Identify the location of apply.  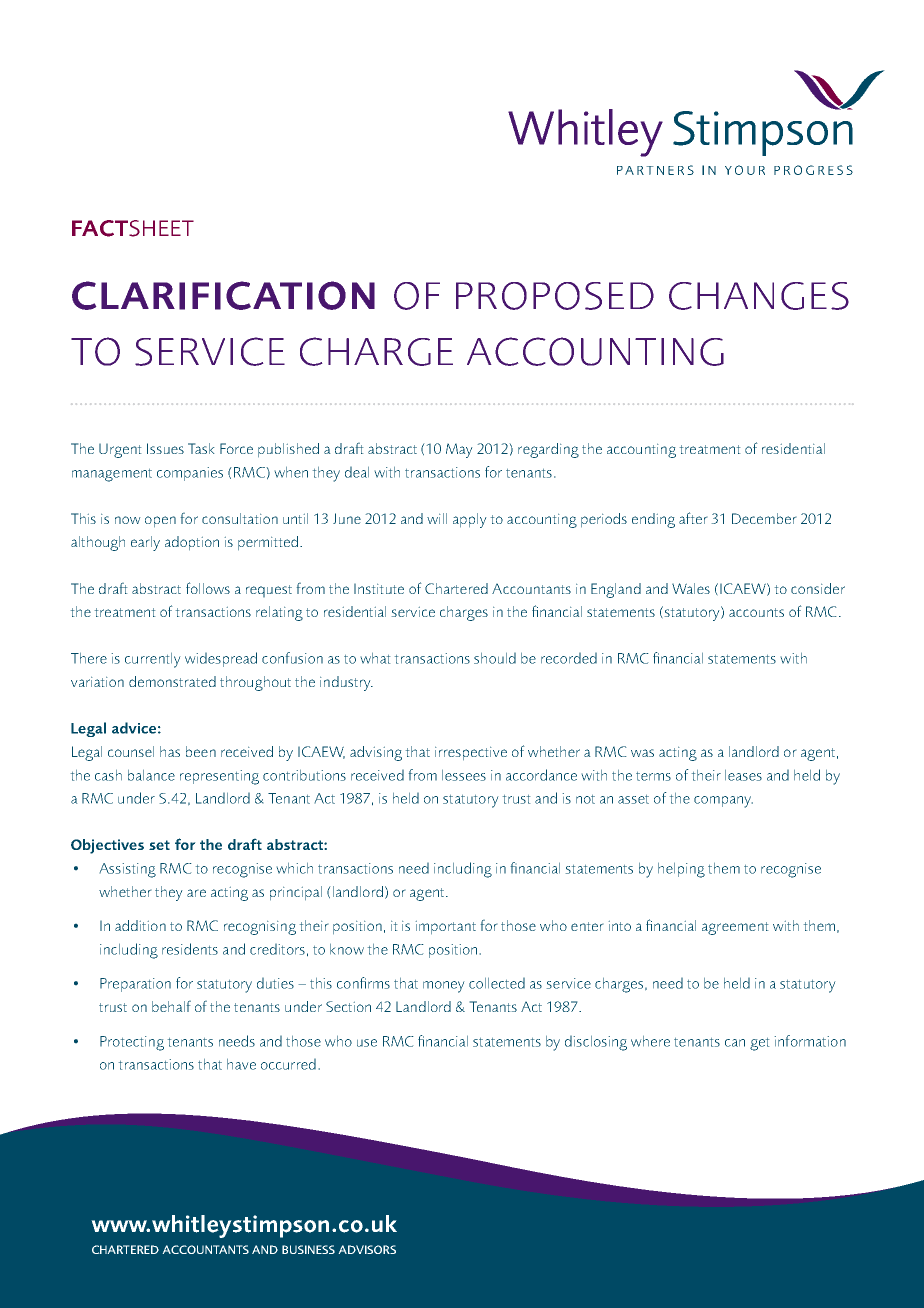
(470, 520).
